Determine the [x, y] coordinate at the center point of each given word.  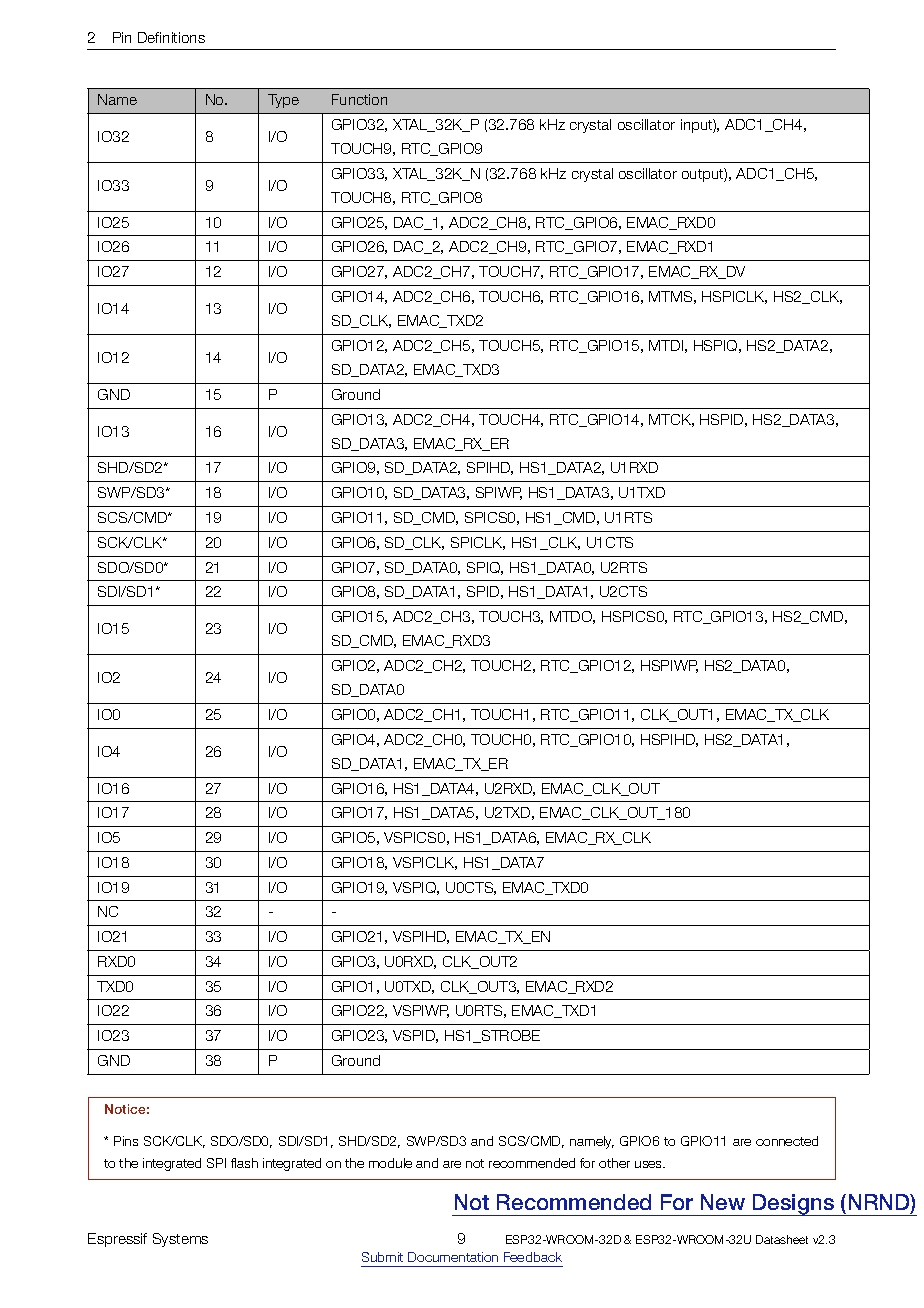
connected [787, 1141]
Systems [180, 1240]
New [723, 1202]
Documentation [453, 1257]
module [390, 1163]
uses [650, 1164]
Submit [382, 1257]
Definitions [171, 37]
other [614, 1163]
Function [359, 99]
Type [283, 101]
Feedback [533, 1257]
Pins [126, 1141]
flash [244, 1163]
